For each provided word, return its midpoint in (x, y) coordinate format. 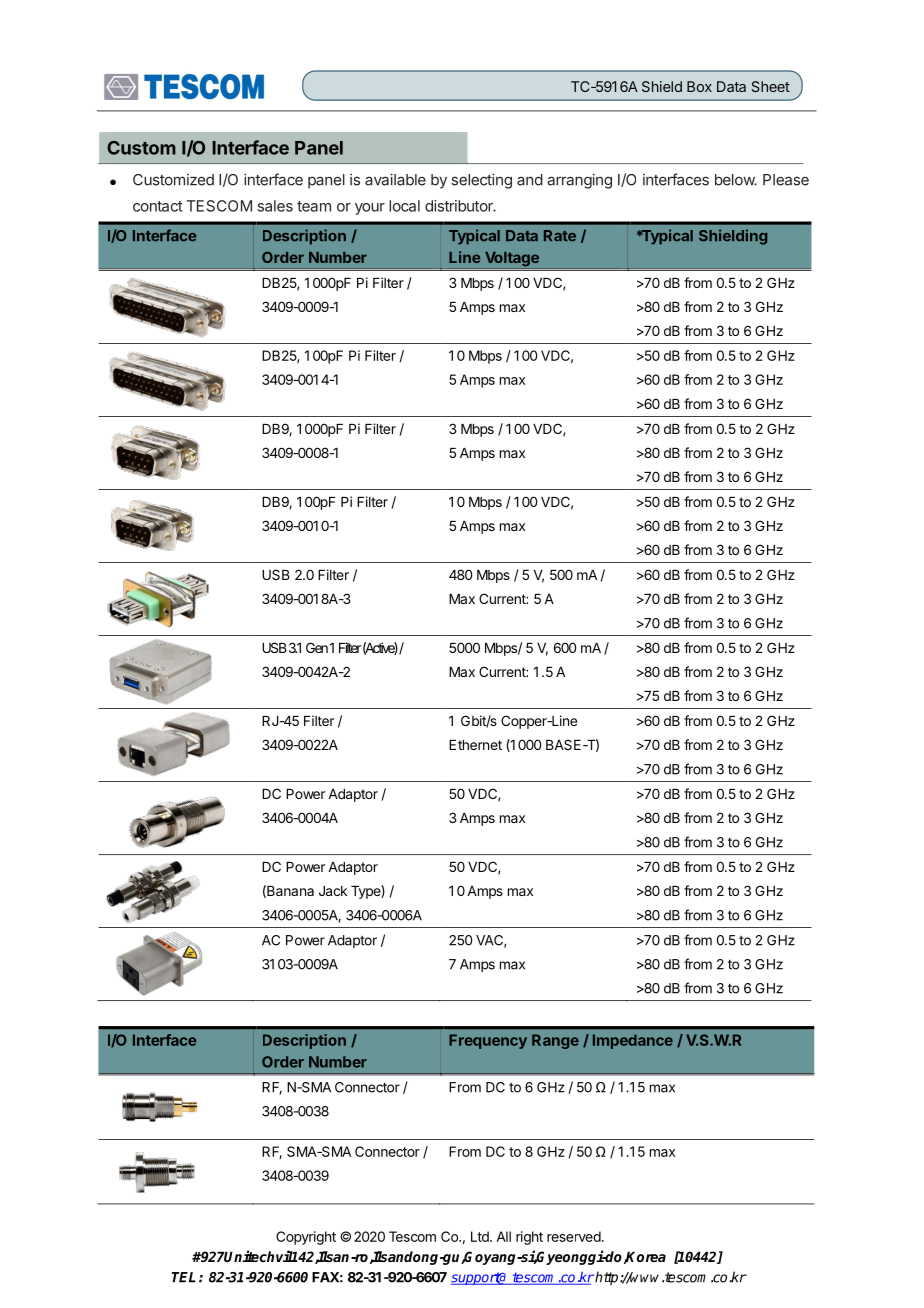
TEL (184, 1277)
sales (275, 206)
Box (699, 86)
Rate (560, 236)
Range (555, 1041)
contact (158, 206)
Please (786, 180)
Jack (333, 891)
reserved (574, 1236)
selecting (481, 181)
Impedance (633, 1041)
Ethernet (475, 745)
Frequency (488, 1041)
